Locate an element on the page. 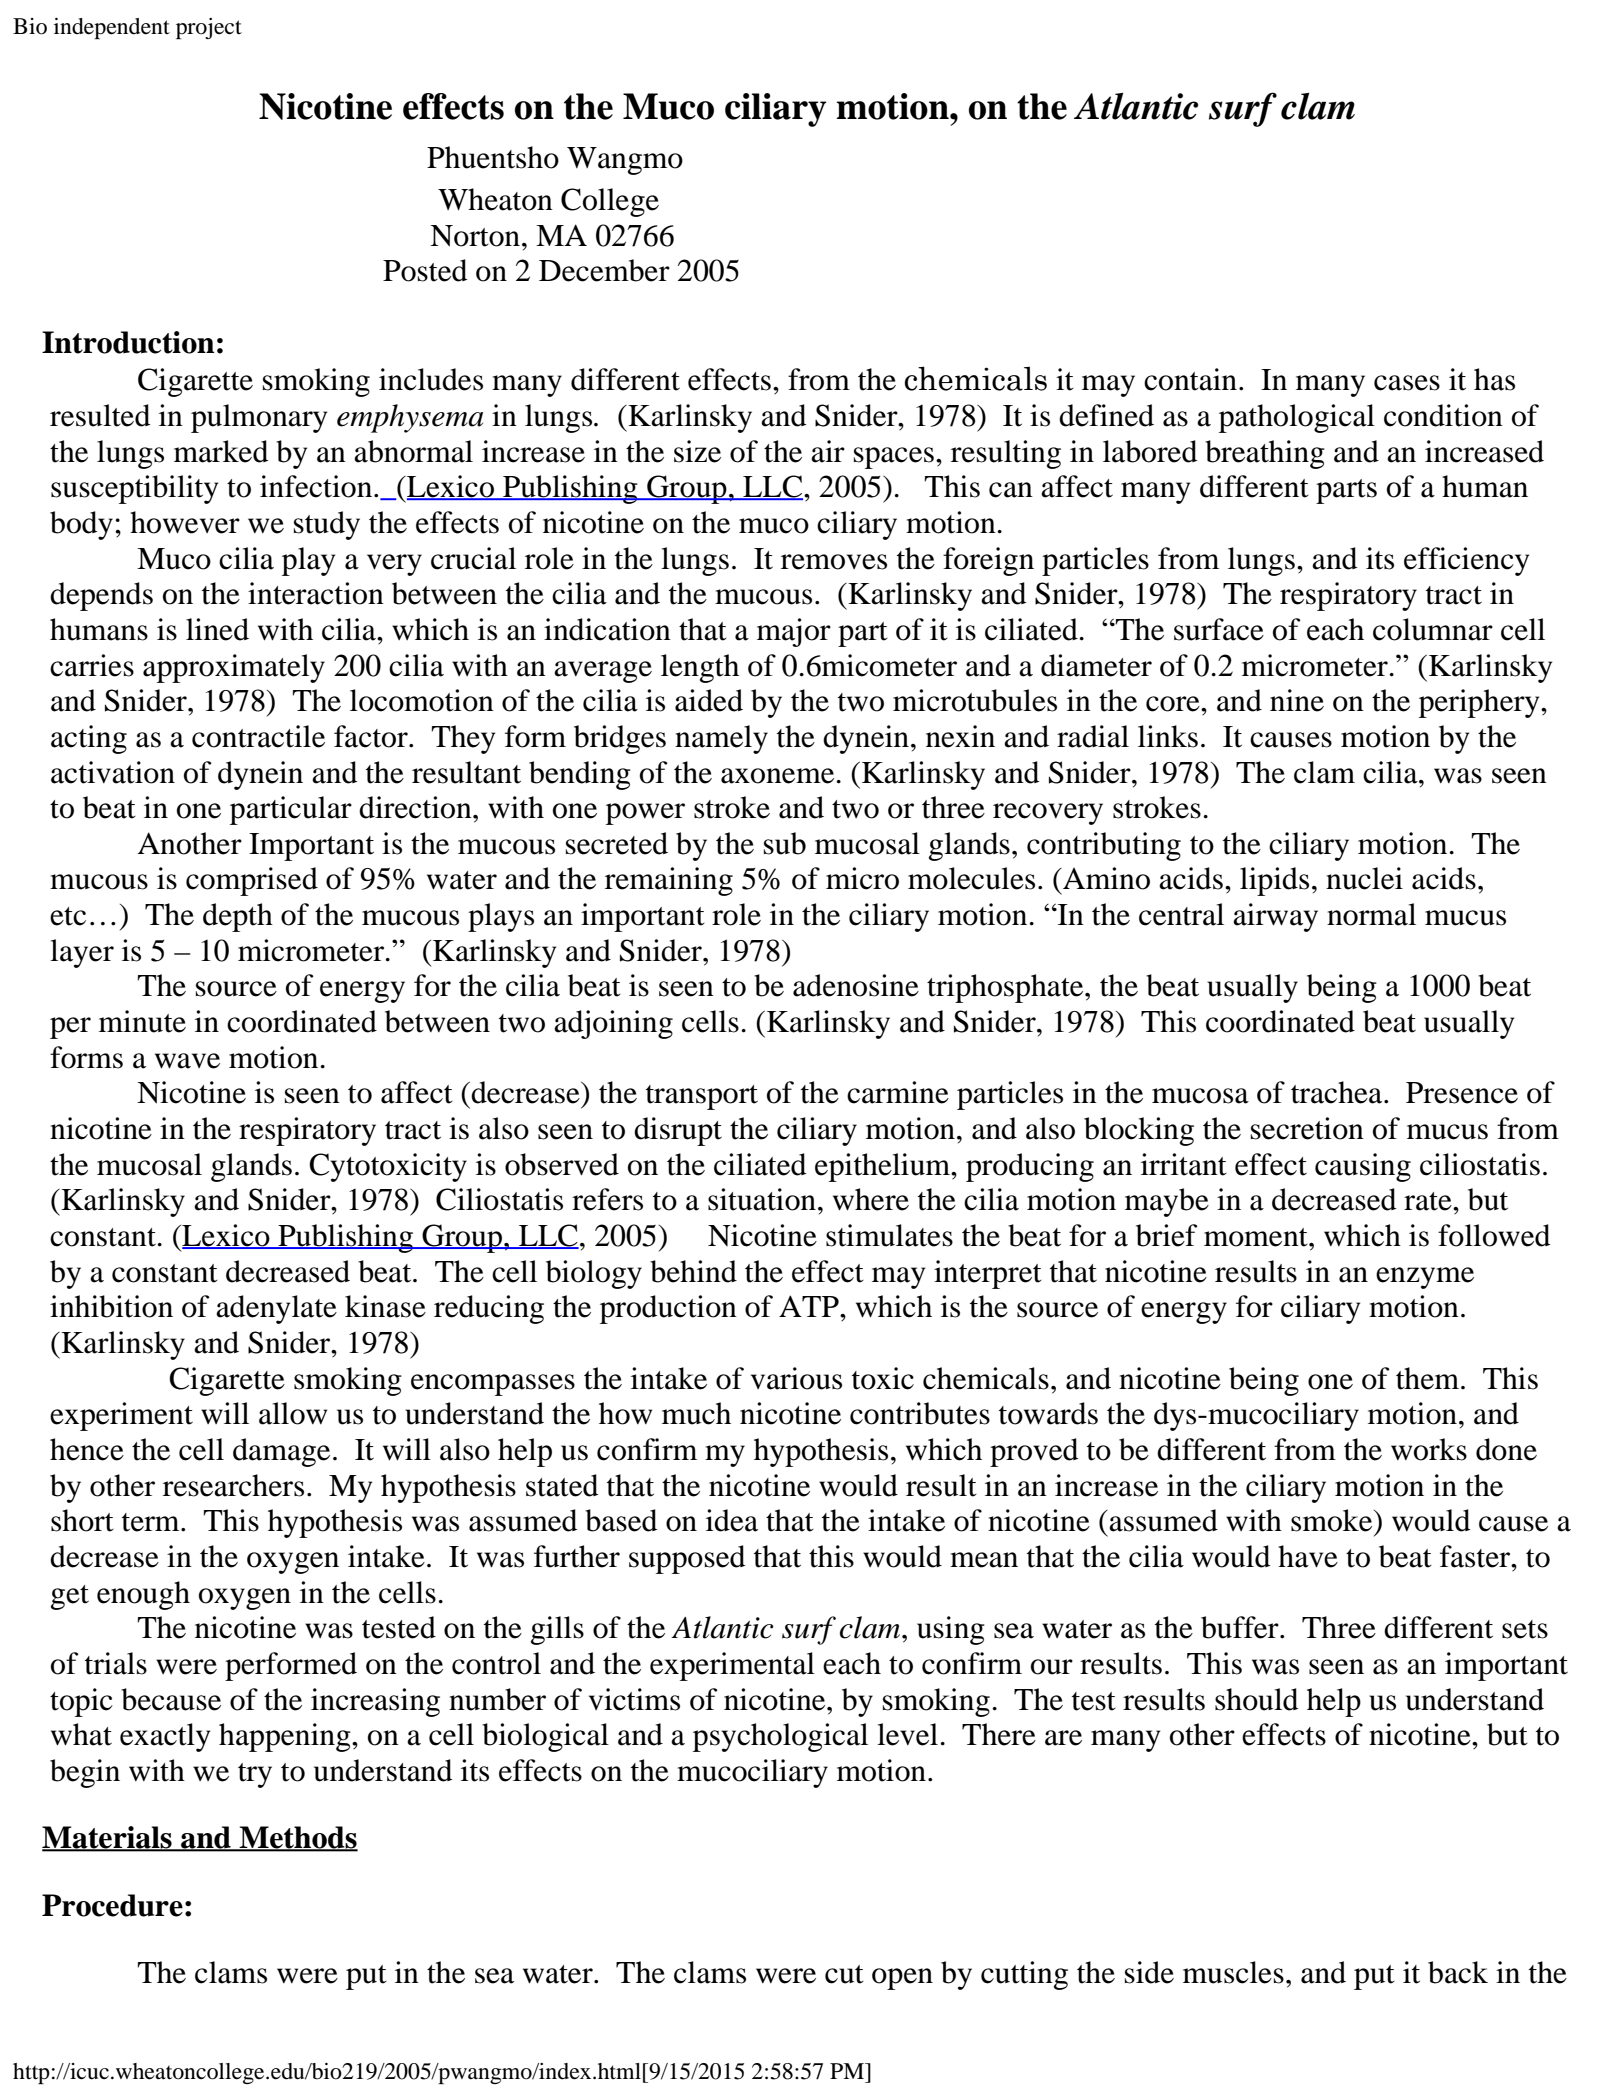 The image size is (1617, 2092). cases is located at coordinates (1407, 383).
